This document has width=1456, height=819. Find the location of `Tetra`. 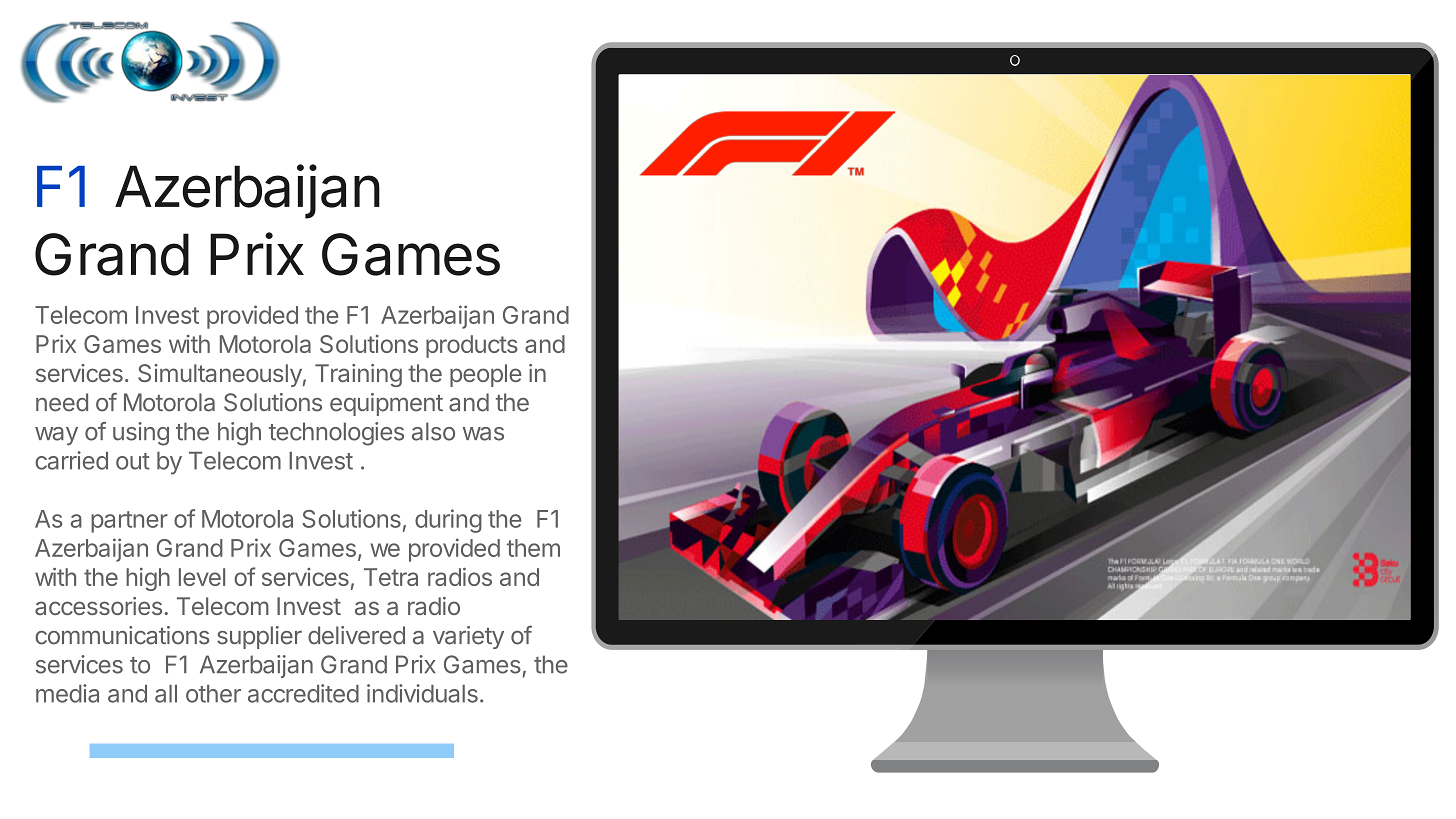

Tetra is located at coordinates (391, 577).
